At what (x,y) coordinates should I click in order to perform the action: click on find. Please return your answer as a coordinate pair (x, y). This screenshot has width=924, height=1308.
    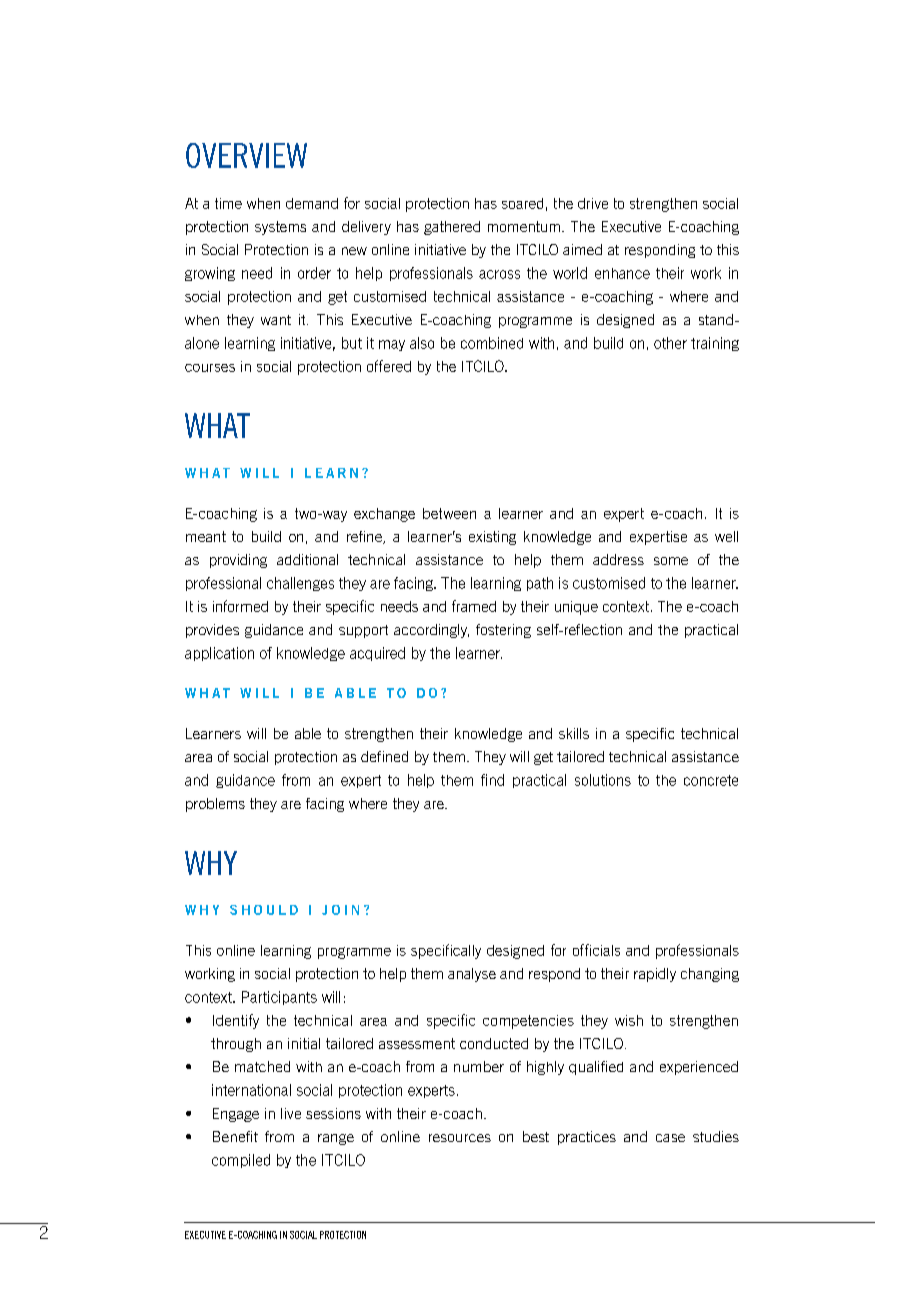
    Looking at the image, I should click on (492, 780).
